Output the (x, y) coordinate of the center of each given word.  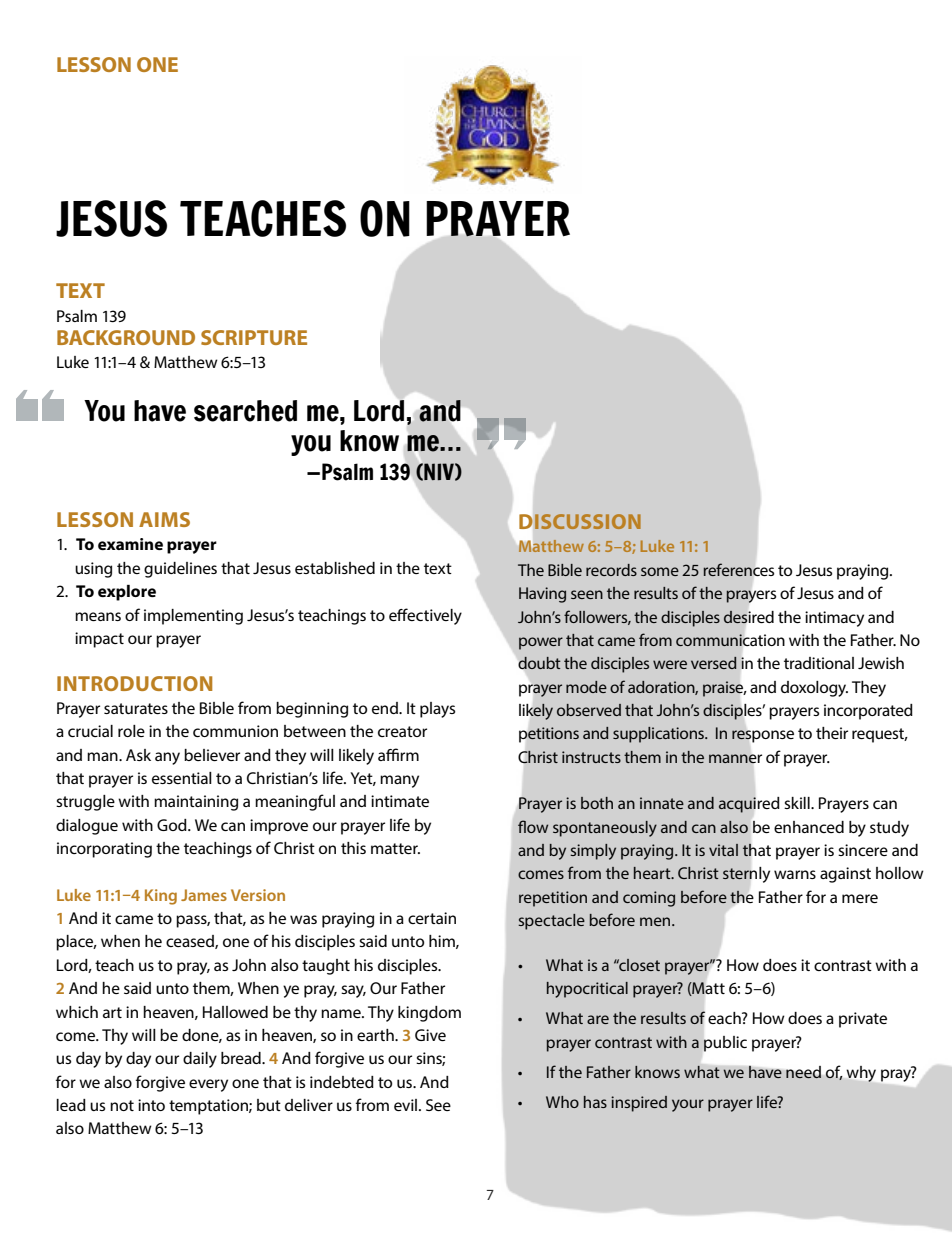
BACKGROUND (126, 337)
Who (562, 1102)
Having (542, 595)
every (208, 1085)
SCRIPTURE (254, 337)
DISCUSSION (580, 521)
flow (533, 826)
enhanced (809, 827)
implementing (193, 617)
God (173, 825)
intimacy (834, 619)
